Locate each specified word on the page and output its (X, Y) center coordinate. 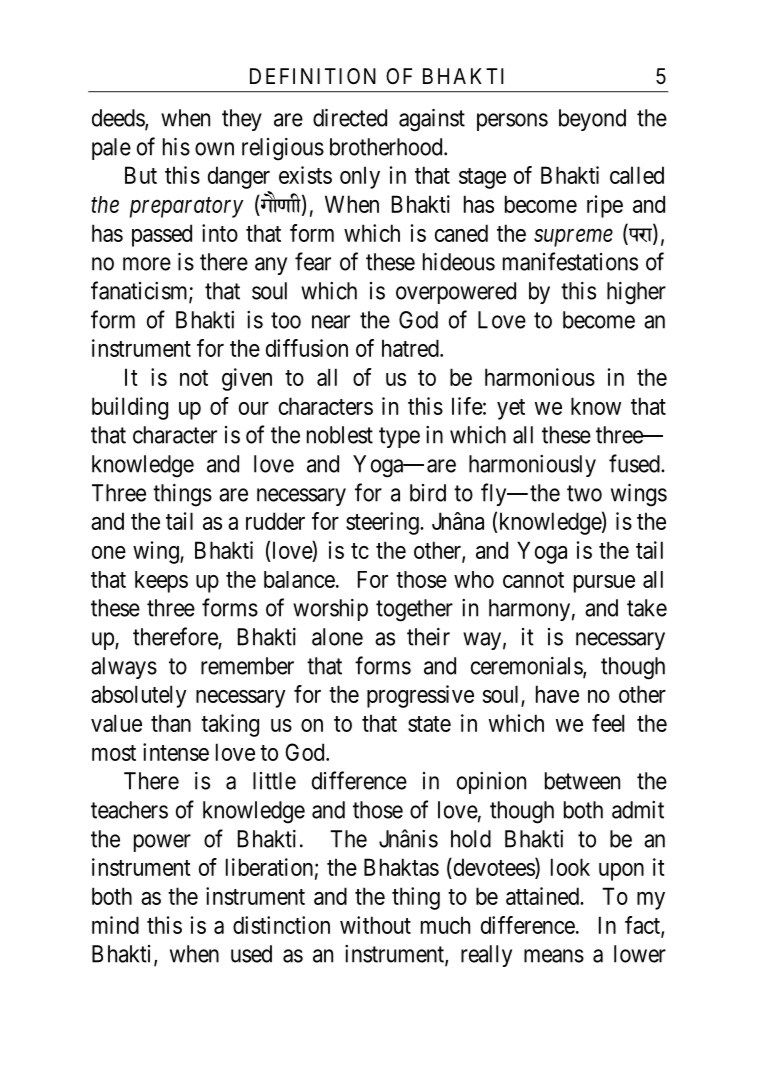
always (124, 668)
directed (350, 118)
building (130, 408)
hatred (411, 348)
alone (337, 637)
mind (115, 925)
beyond (592, 120)
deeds (119, 119)
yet (511, 409)
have (557, 694)
